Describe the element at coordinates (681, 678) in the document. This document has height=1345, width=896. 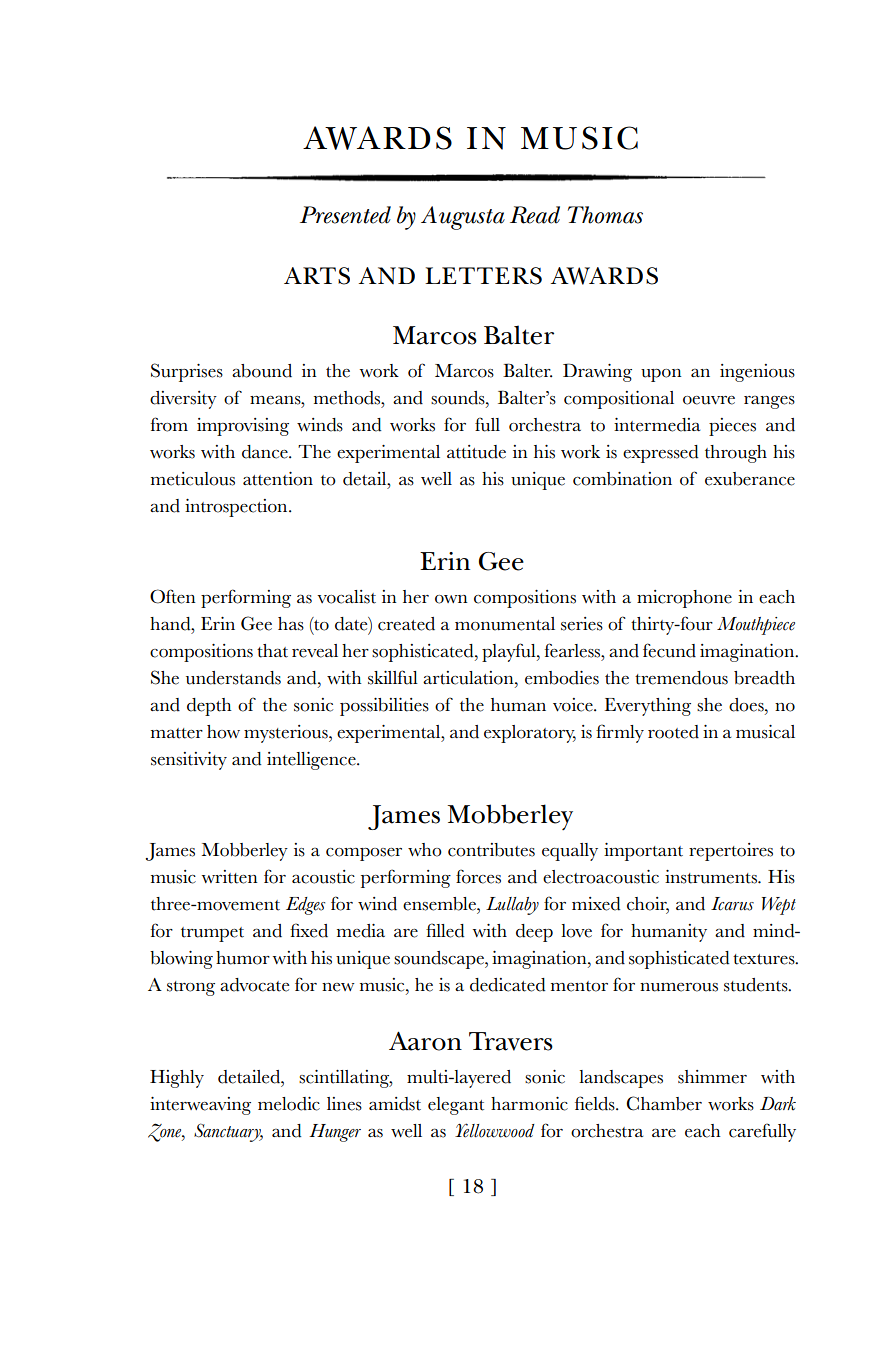
I see `tremendous` at that location.
